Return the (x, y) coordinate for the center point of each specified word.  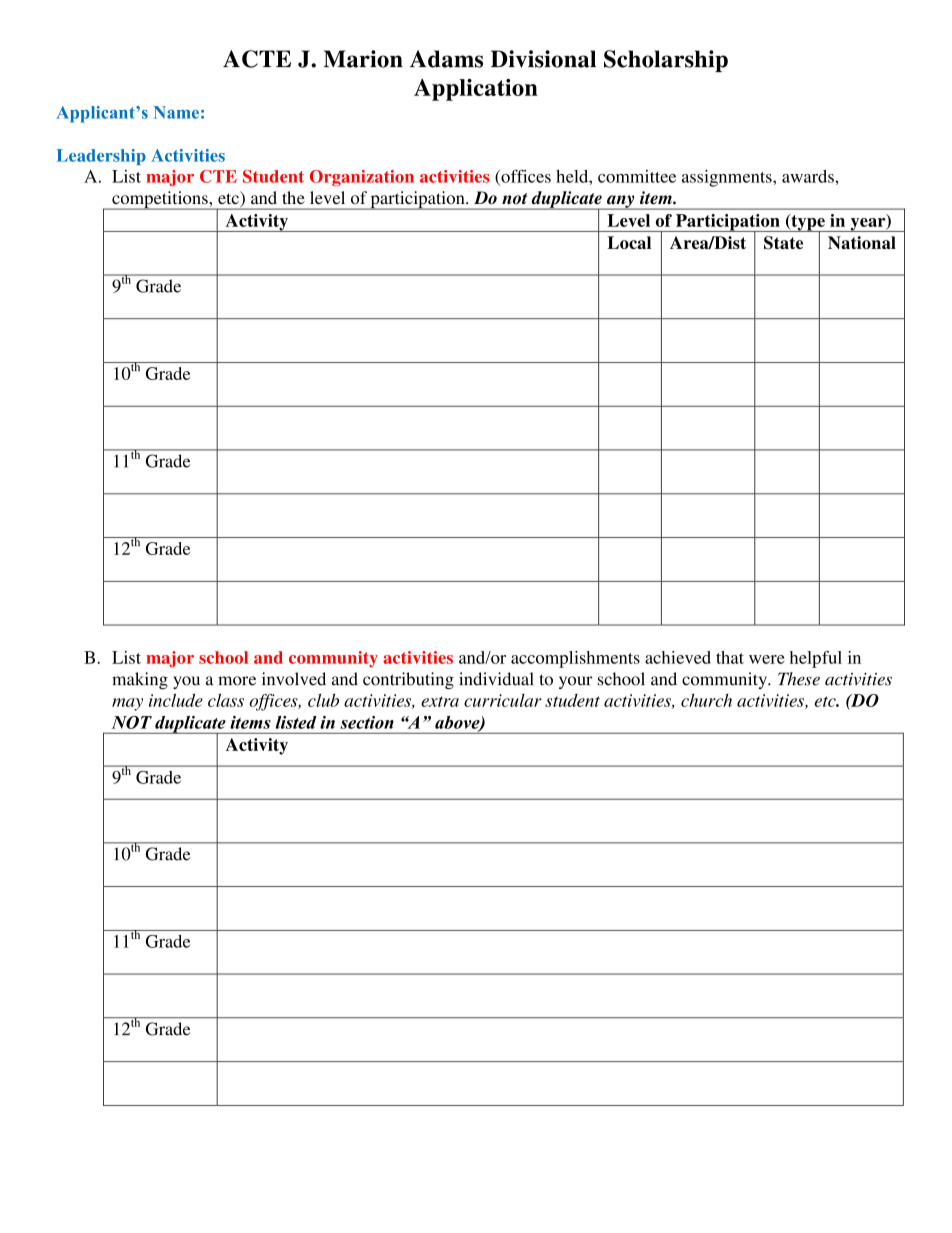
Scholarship (666, 61)
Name (176, 112)
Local (629, 242)
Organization (362, 178)
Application (476, 90)
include (176, 700)
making (140, 680)
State (783, 243)
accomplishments (575, 659)
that (730, 657)
